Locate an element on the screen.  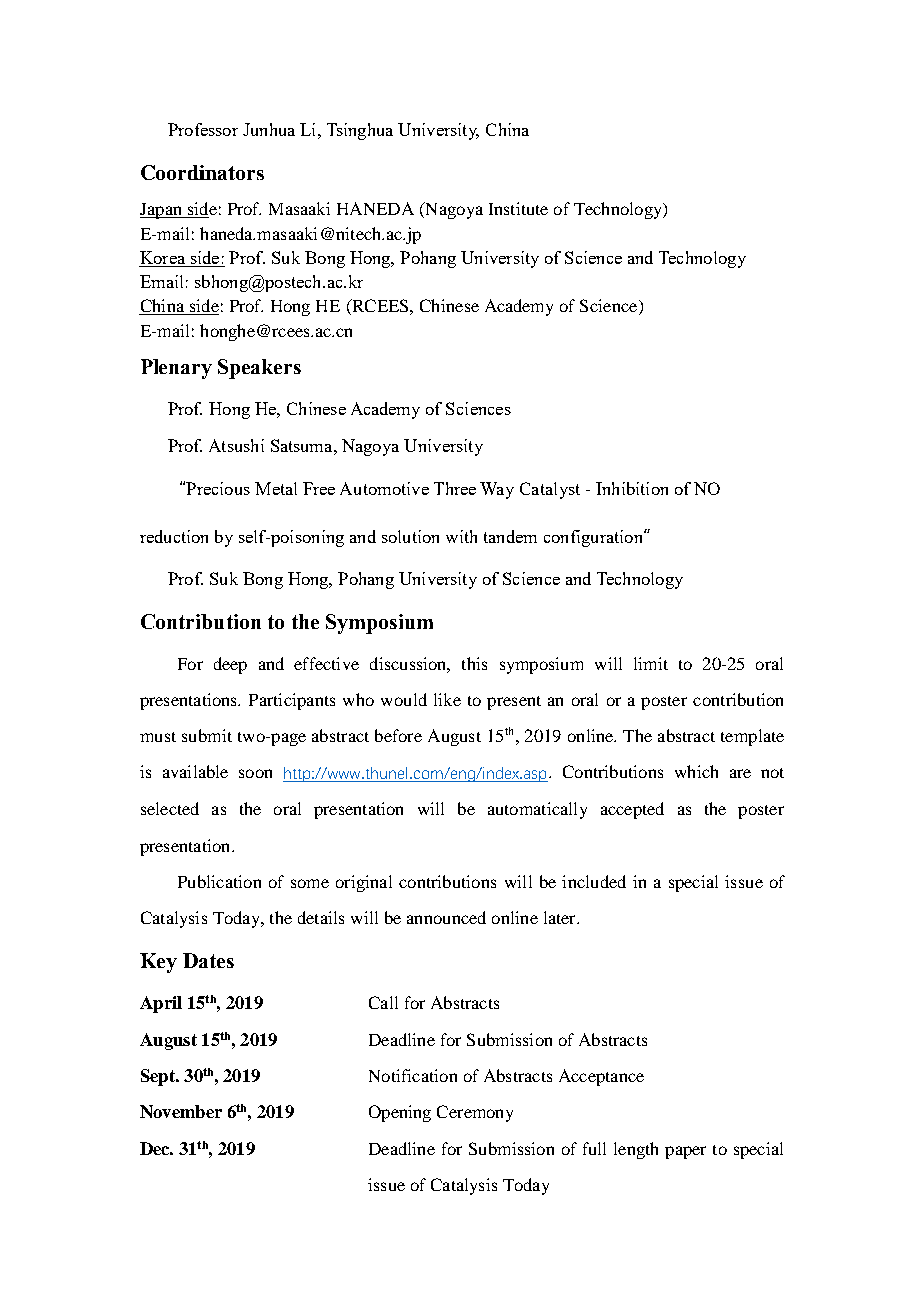
Inhibition is located at coordinates (632, 488).
